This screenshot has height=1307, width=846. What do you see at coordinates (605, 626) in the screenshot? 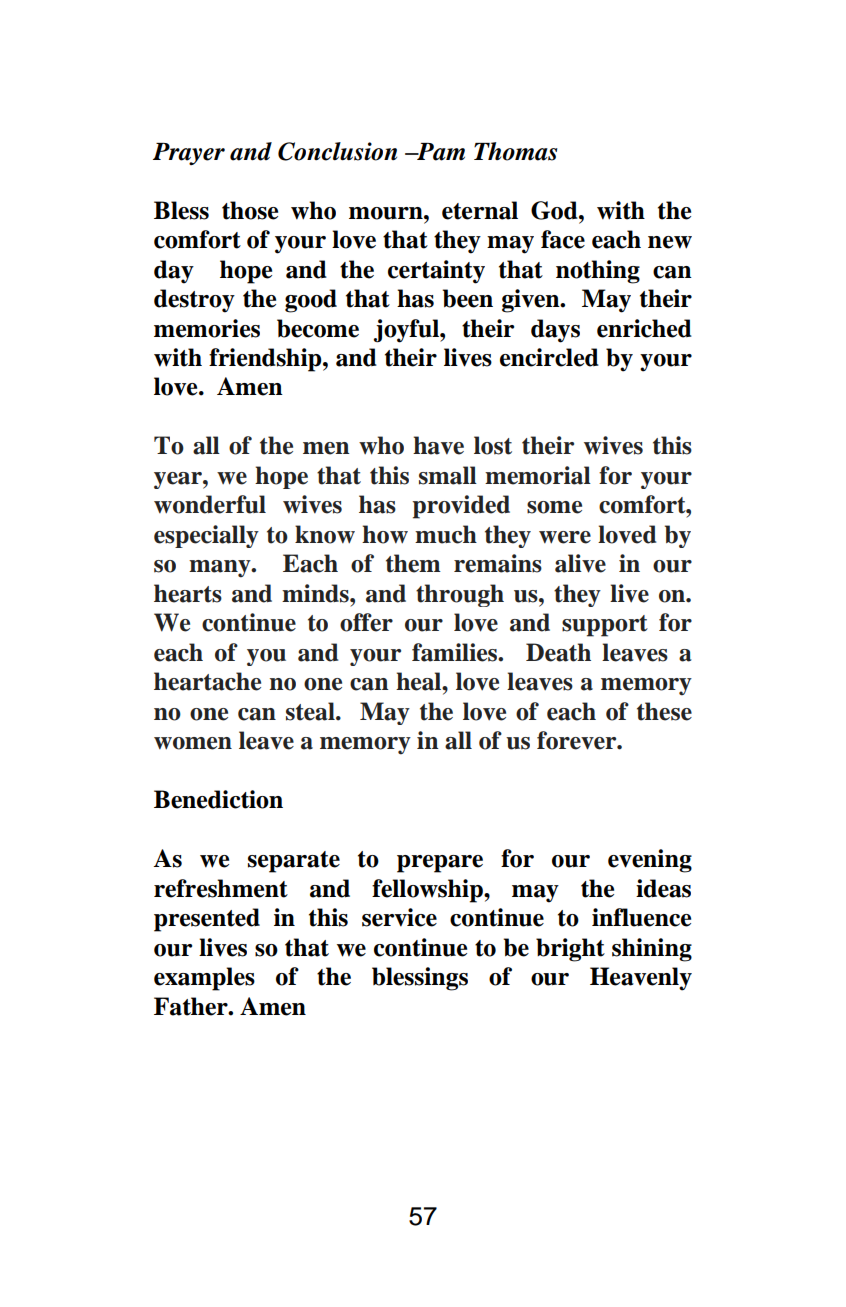
I see `support` at bounding box center [605, 626].
